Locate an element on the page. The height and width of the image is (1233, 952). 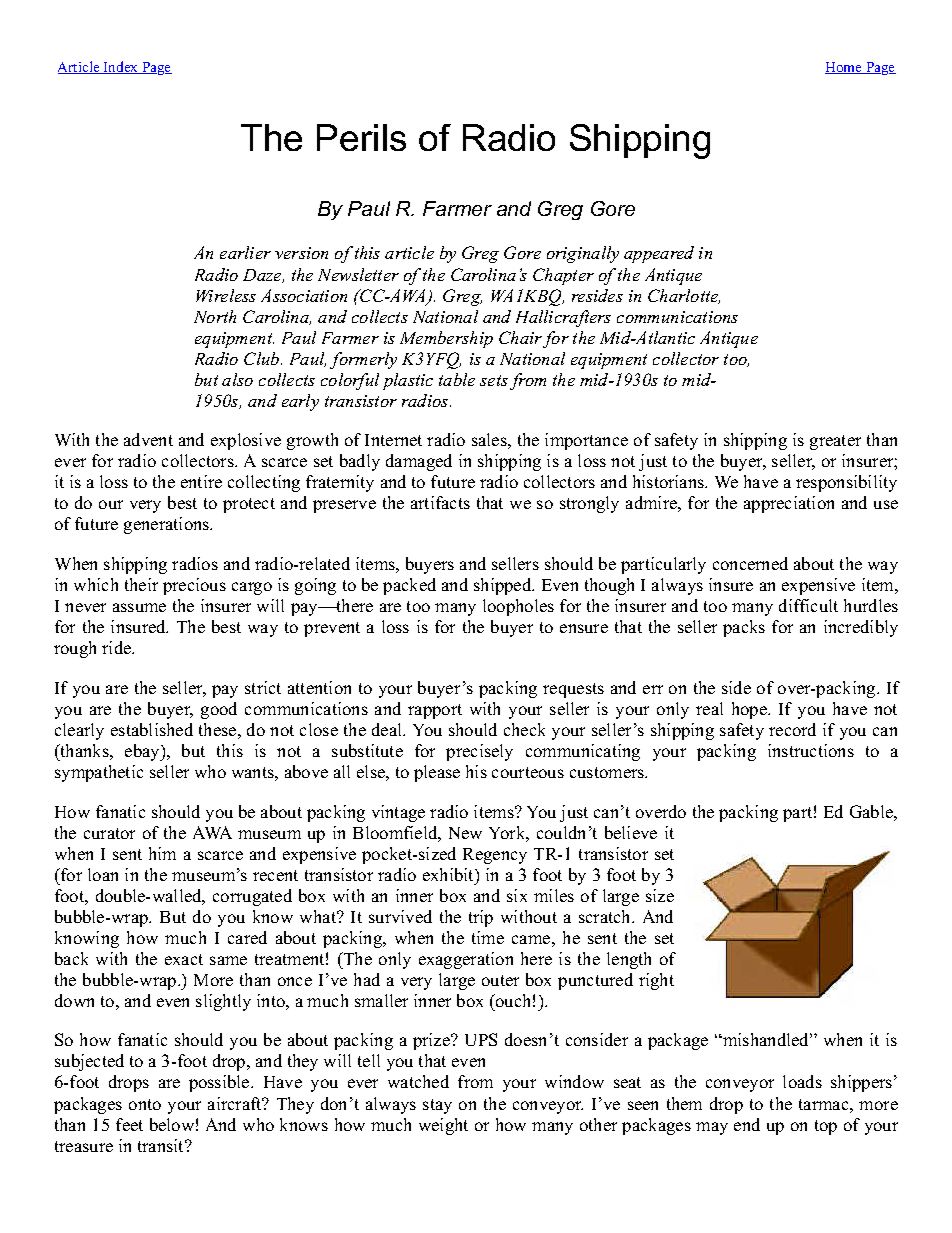
Regency is located at coordinates (495, 856).
